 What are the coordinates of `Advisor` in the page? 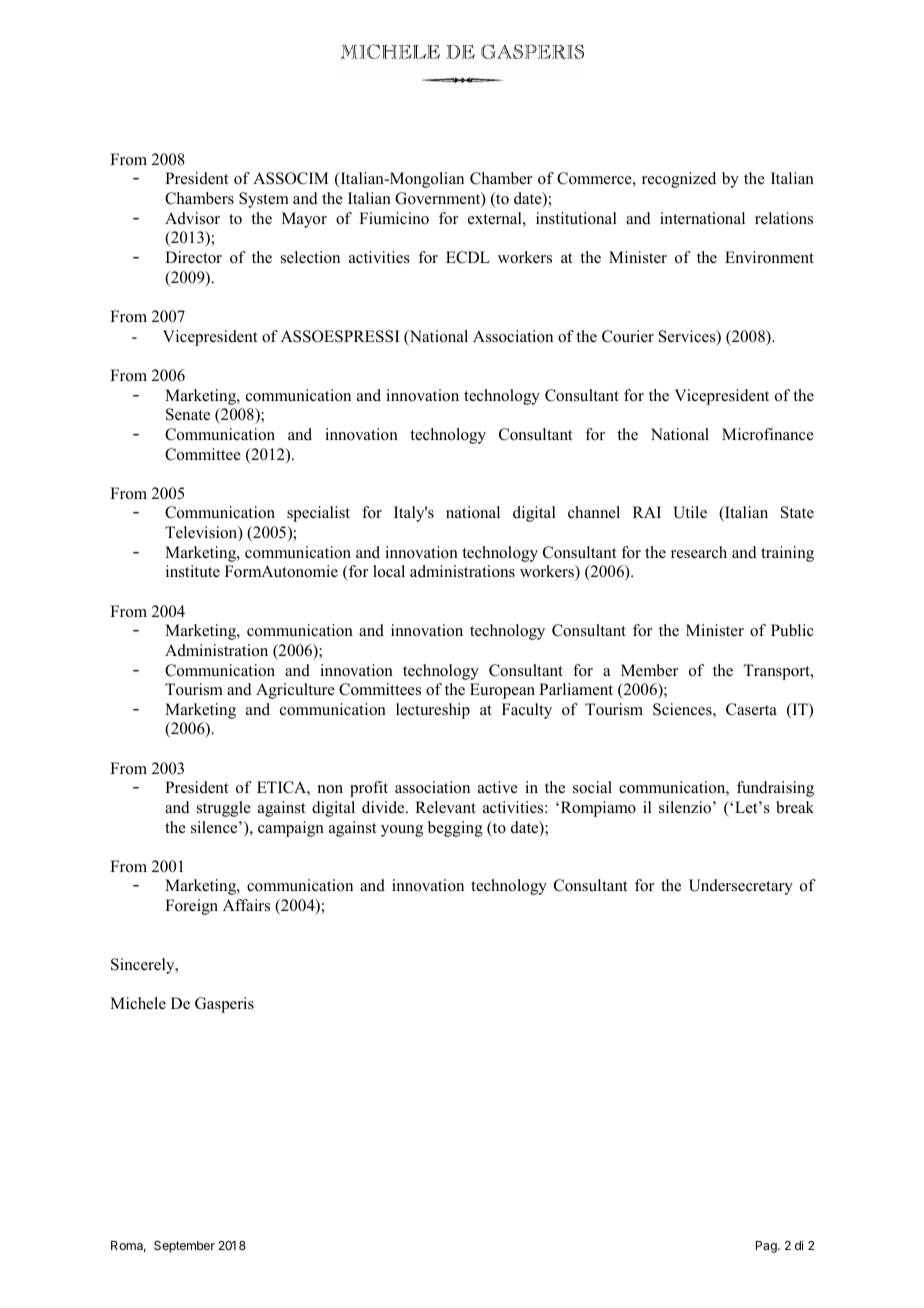 It's located at (192, 218).
